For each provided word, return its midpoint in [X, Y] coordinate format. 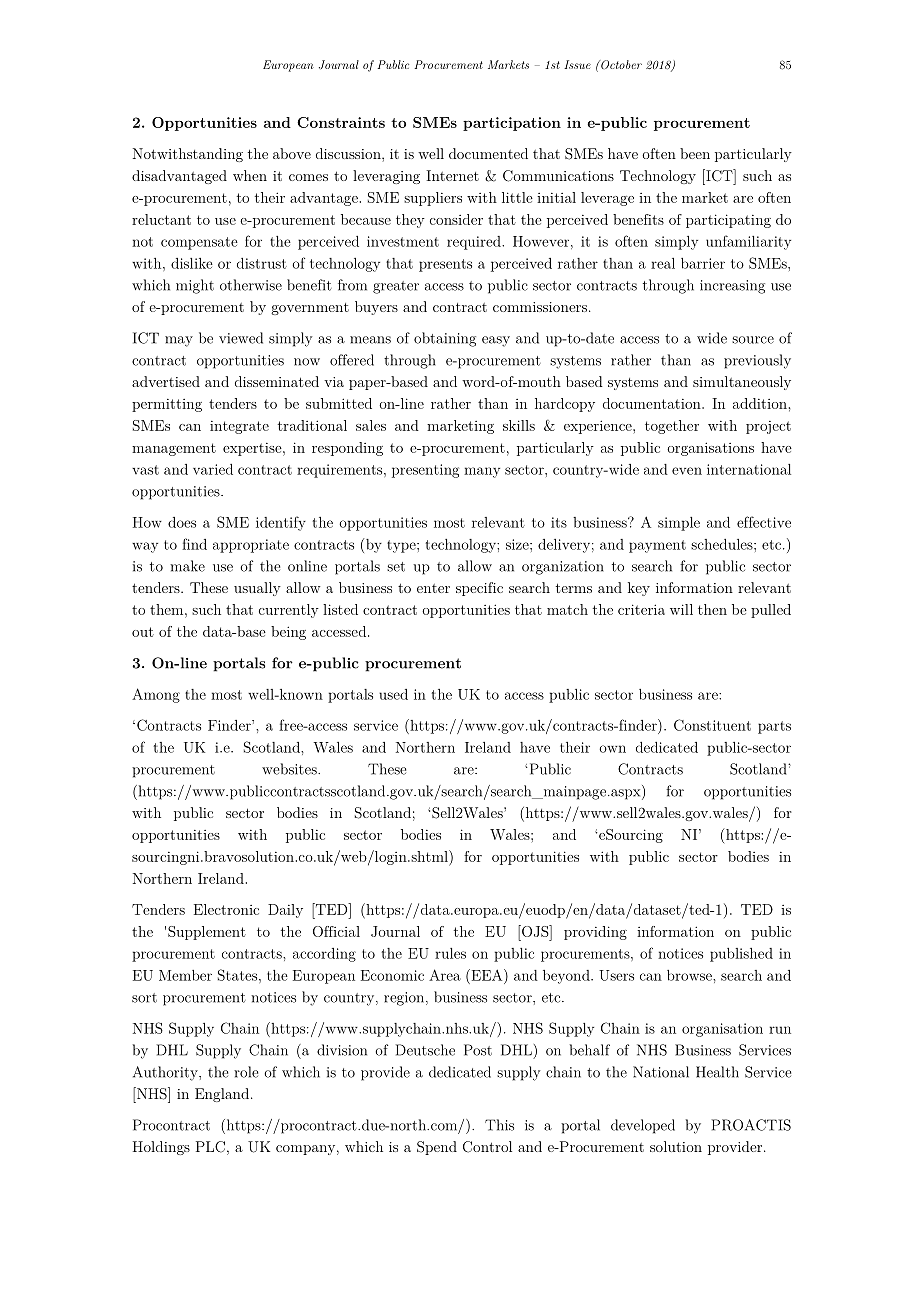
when [250, 175]
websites [290, 769]
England [222, 1095]
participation [512, 124]
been [695, 153]
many [482, 472]
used [393, 694]
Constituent [712, 725]
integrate [239, 427]
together [672, 427]
